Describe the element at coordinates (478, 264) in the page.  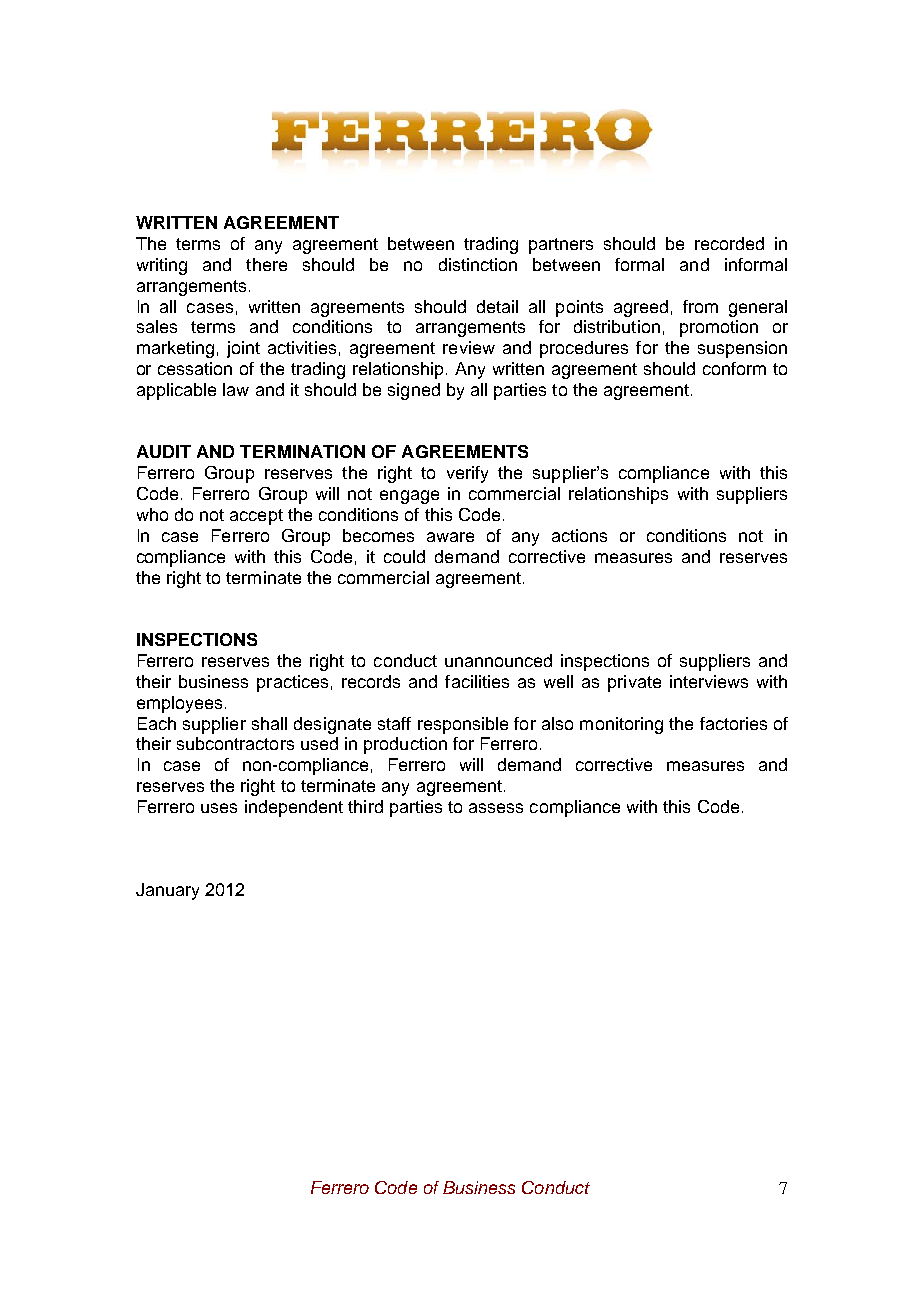
I see `distinction` at that location.
